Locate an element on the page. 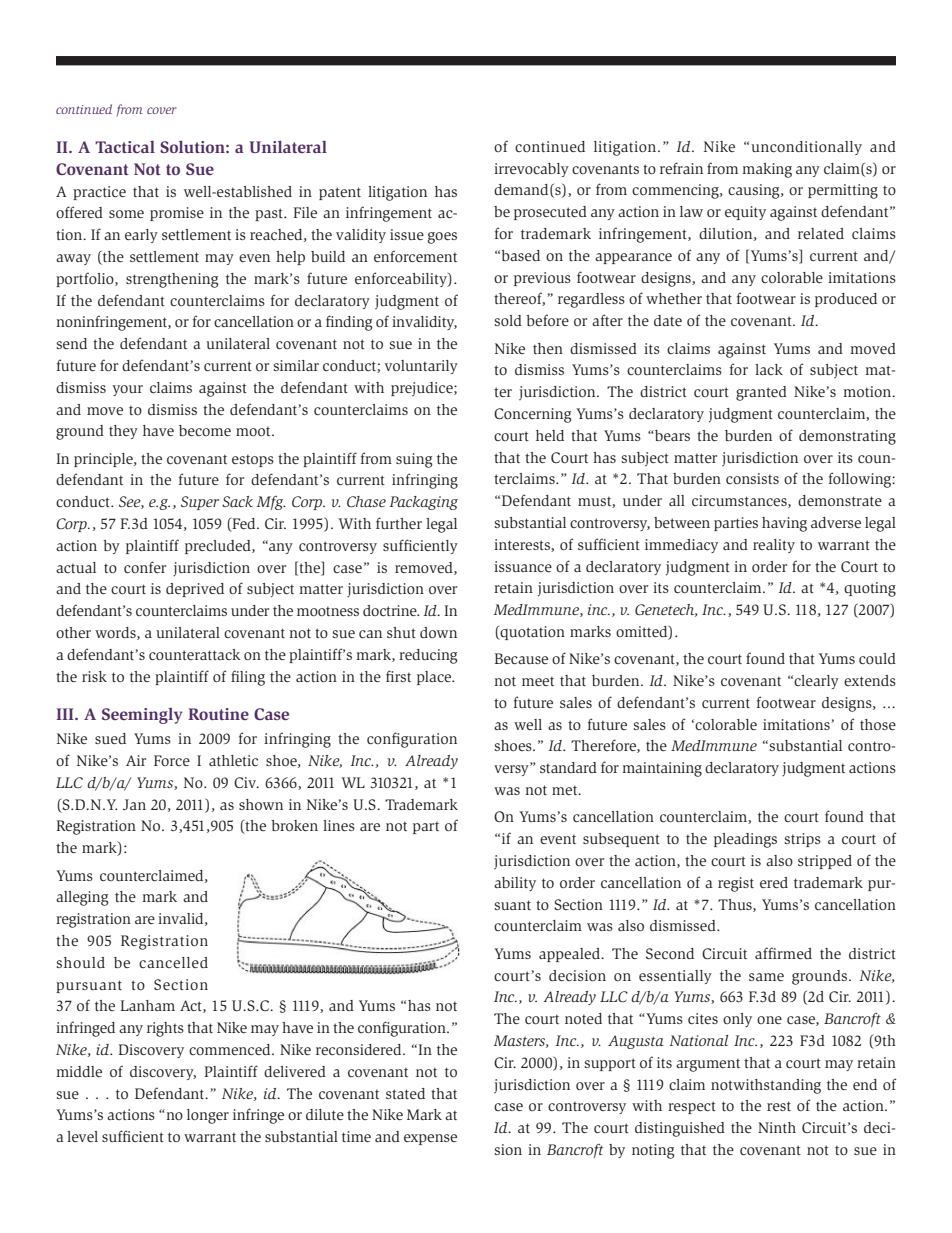  down is located at coordinates (438, 632).
